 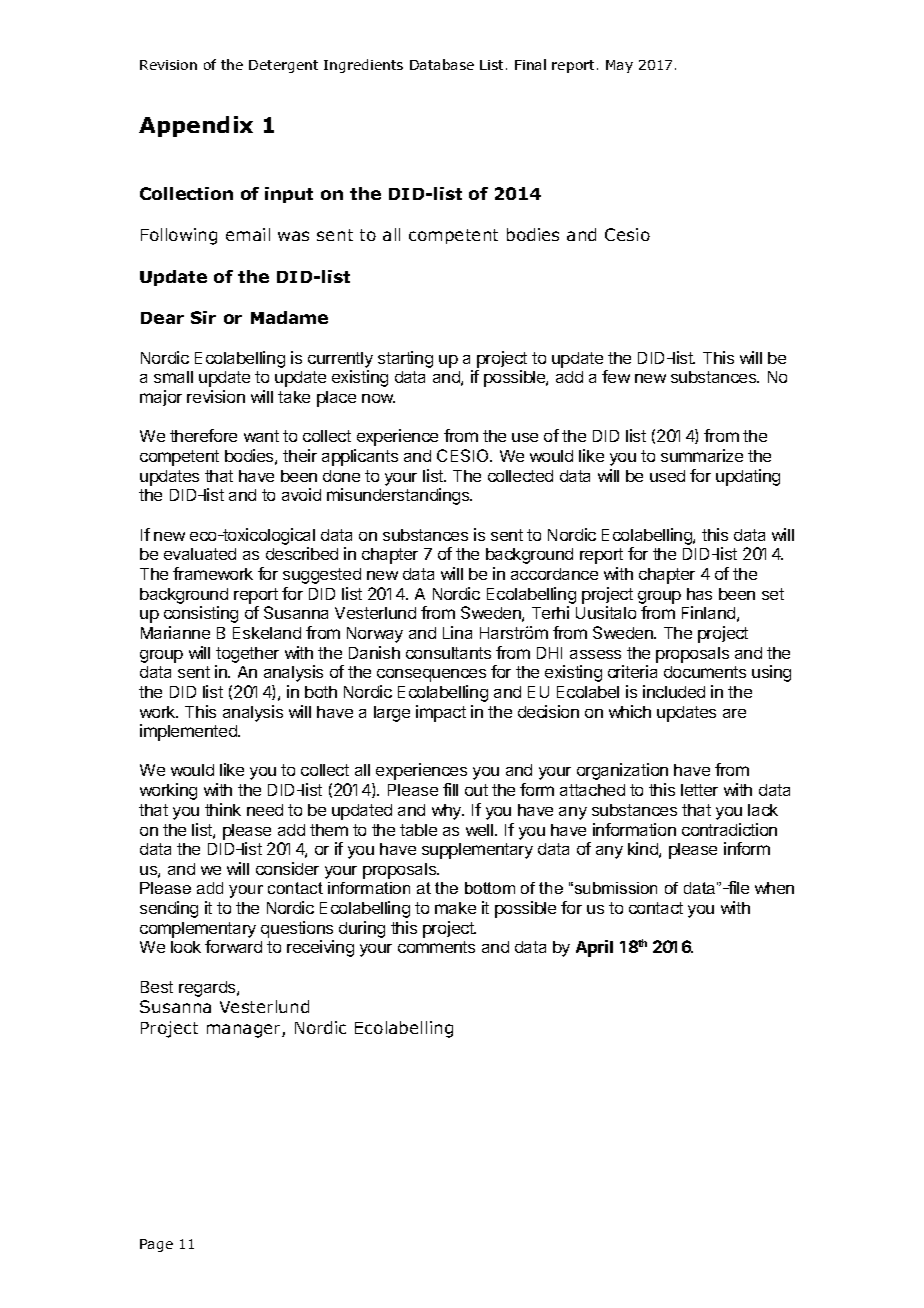 I want to click on comments, so click(x=436, y=947).
